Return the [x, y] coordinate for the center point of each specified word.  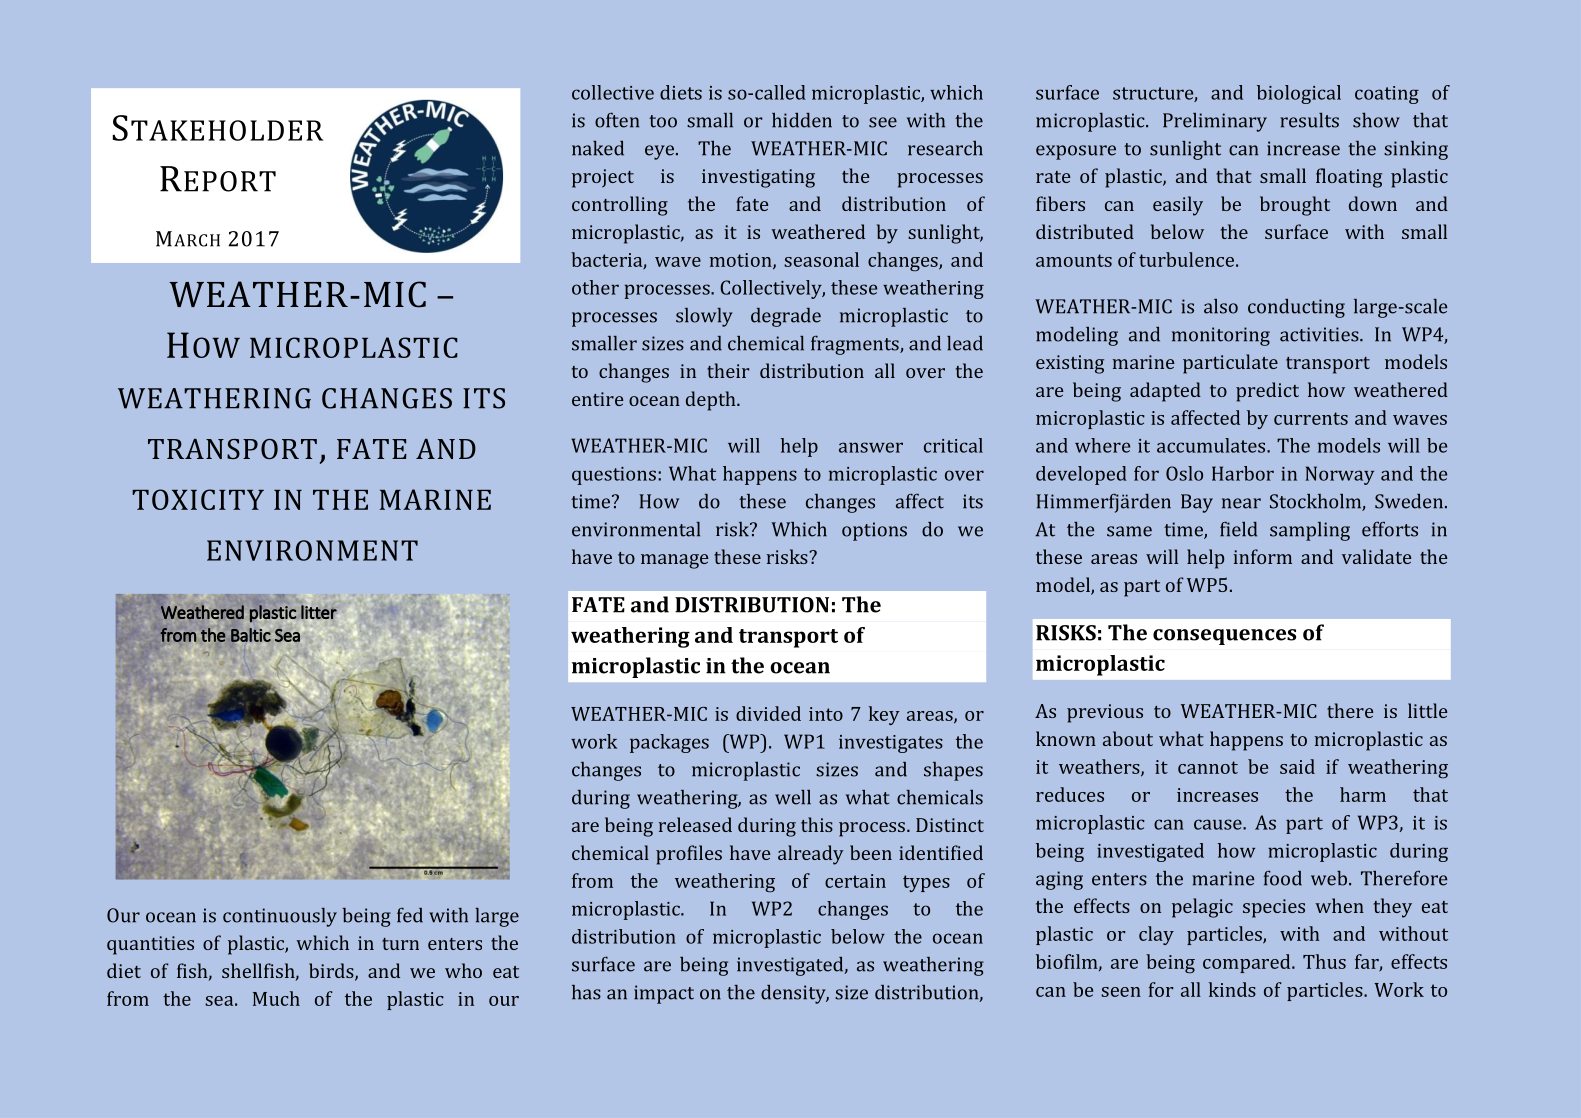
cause [1219, 824]
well [793, 797]
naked [598, 148]
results [1309, 120]
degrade [786, 317]
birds [332, 972]
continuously [280, 917]
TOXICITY [198, 499]
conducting [1296, 308]
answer [871, 447]
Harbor [1243, 473]
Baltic [251, 635]
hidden [802, 120]
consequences [1224, 637]
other [595, 287]
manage [675, 561]
